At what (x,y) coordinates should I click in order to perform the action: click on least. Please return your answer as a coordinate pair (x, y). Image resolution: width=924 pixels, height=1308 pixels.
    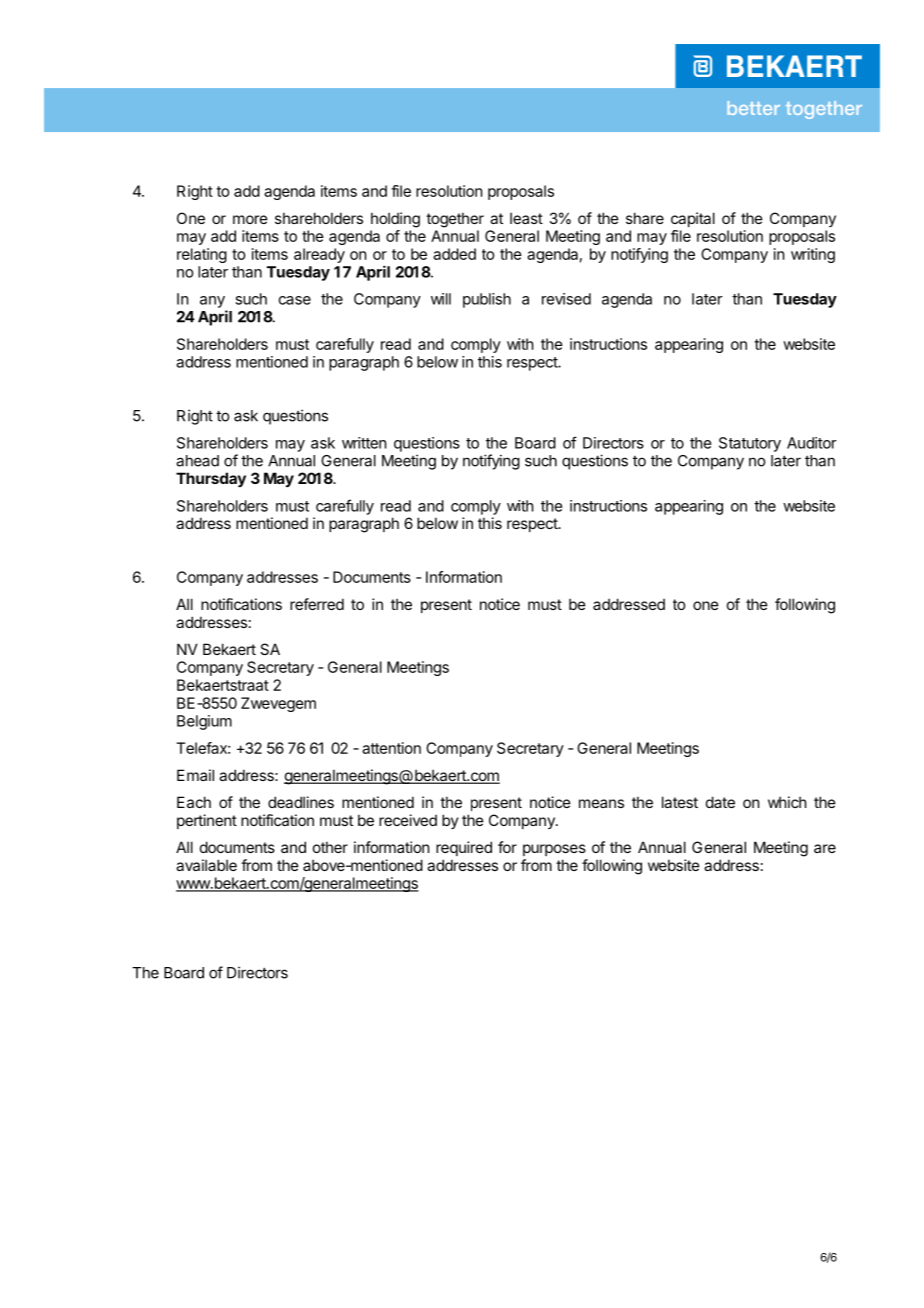
    Looking at the image, I should click on (526, 218).
